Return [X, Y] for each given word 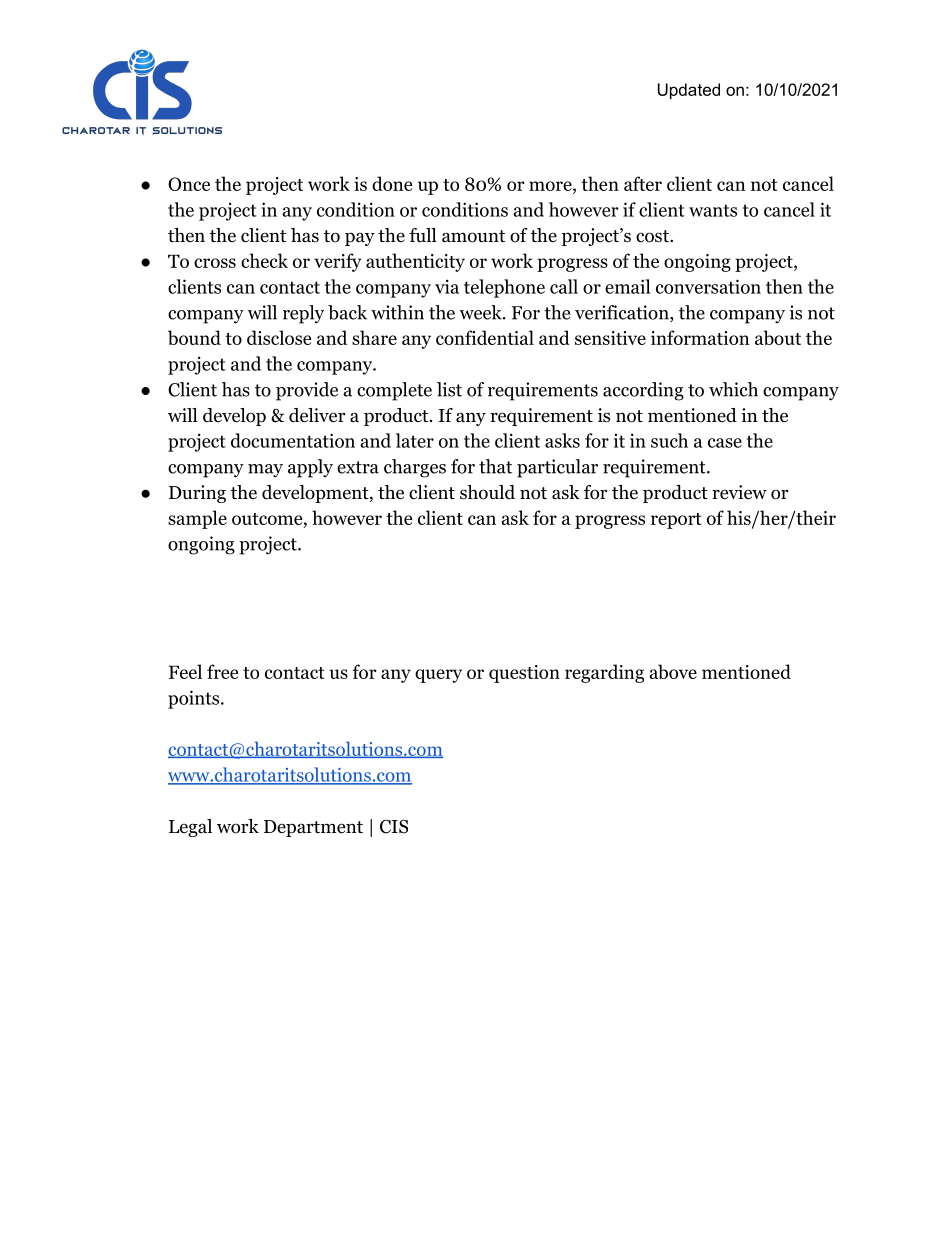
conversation [708, 286]
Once [189, 184]
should [487, 492]
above [673, 671]
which [733, 389]
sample [197, 519]
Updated [689, 91]
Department [313, 828]
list [449, 389]
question [524, 674]
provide [307, 391]
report [676, 521]
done [392, 183]
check [264, 260]
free [222, 671]
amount [473, 236]
